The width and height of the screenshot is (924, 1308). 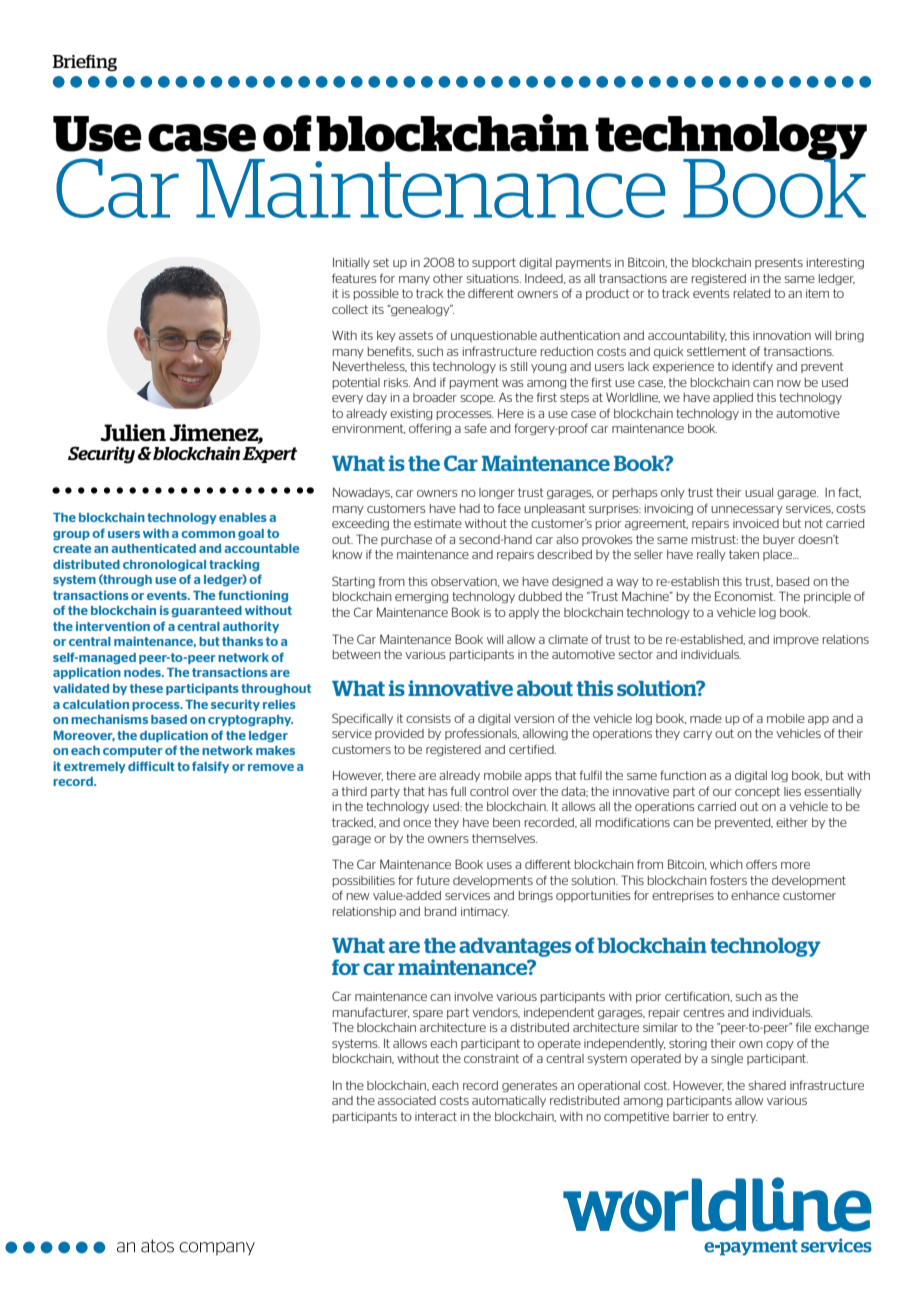 I want to click on made, so click(x=706, y=718).
